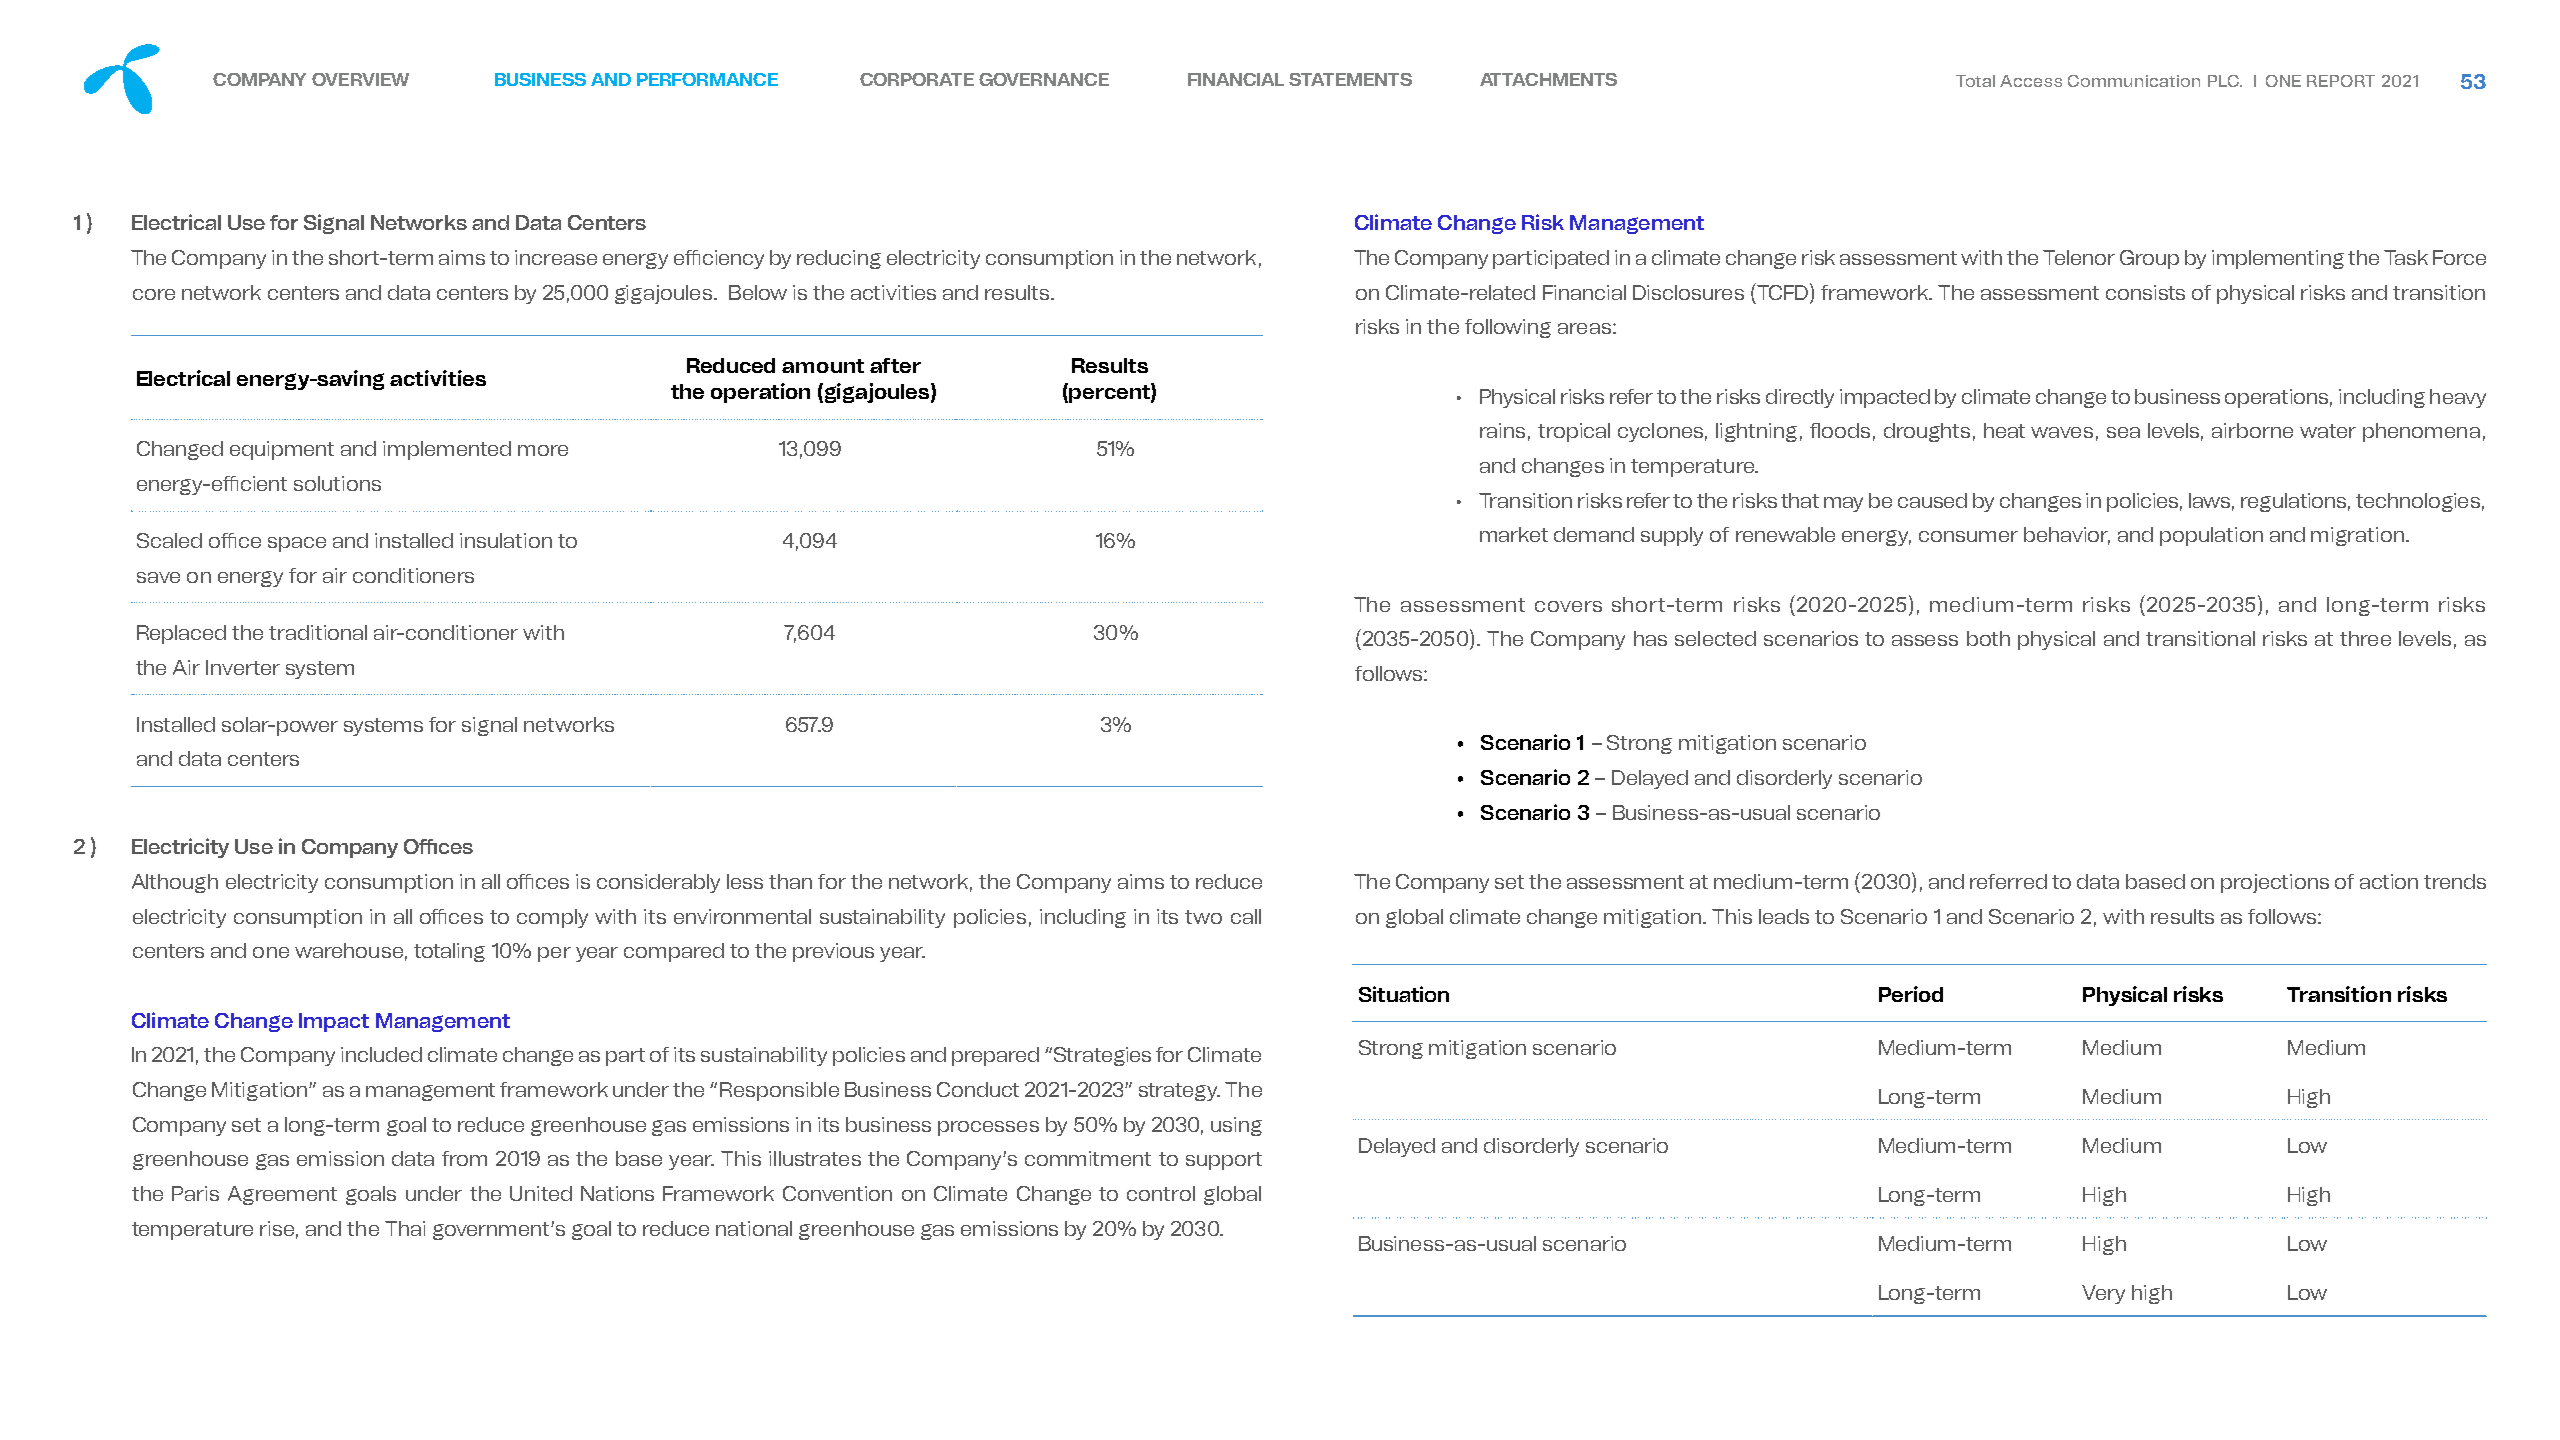 The height and width of the page is (1440, 2560). I want to click on Very, so click(2103, 1294).
